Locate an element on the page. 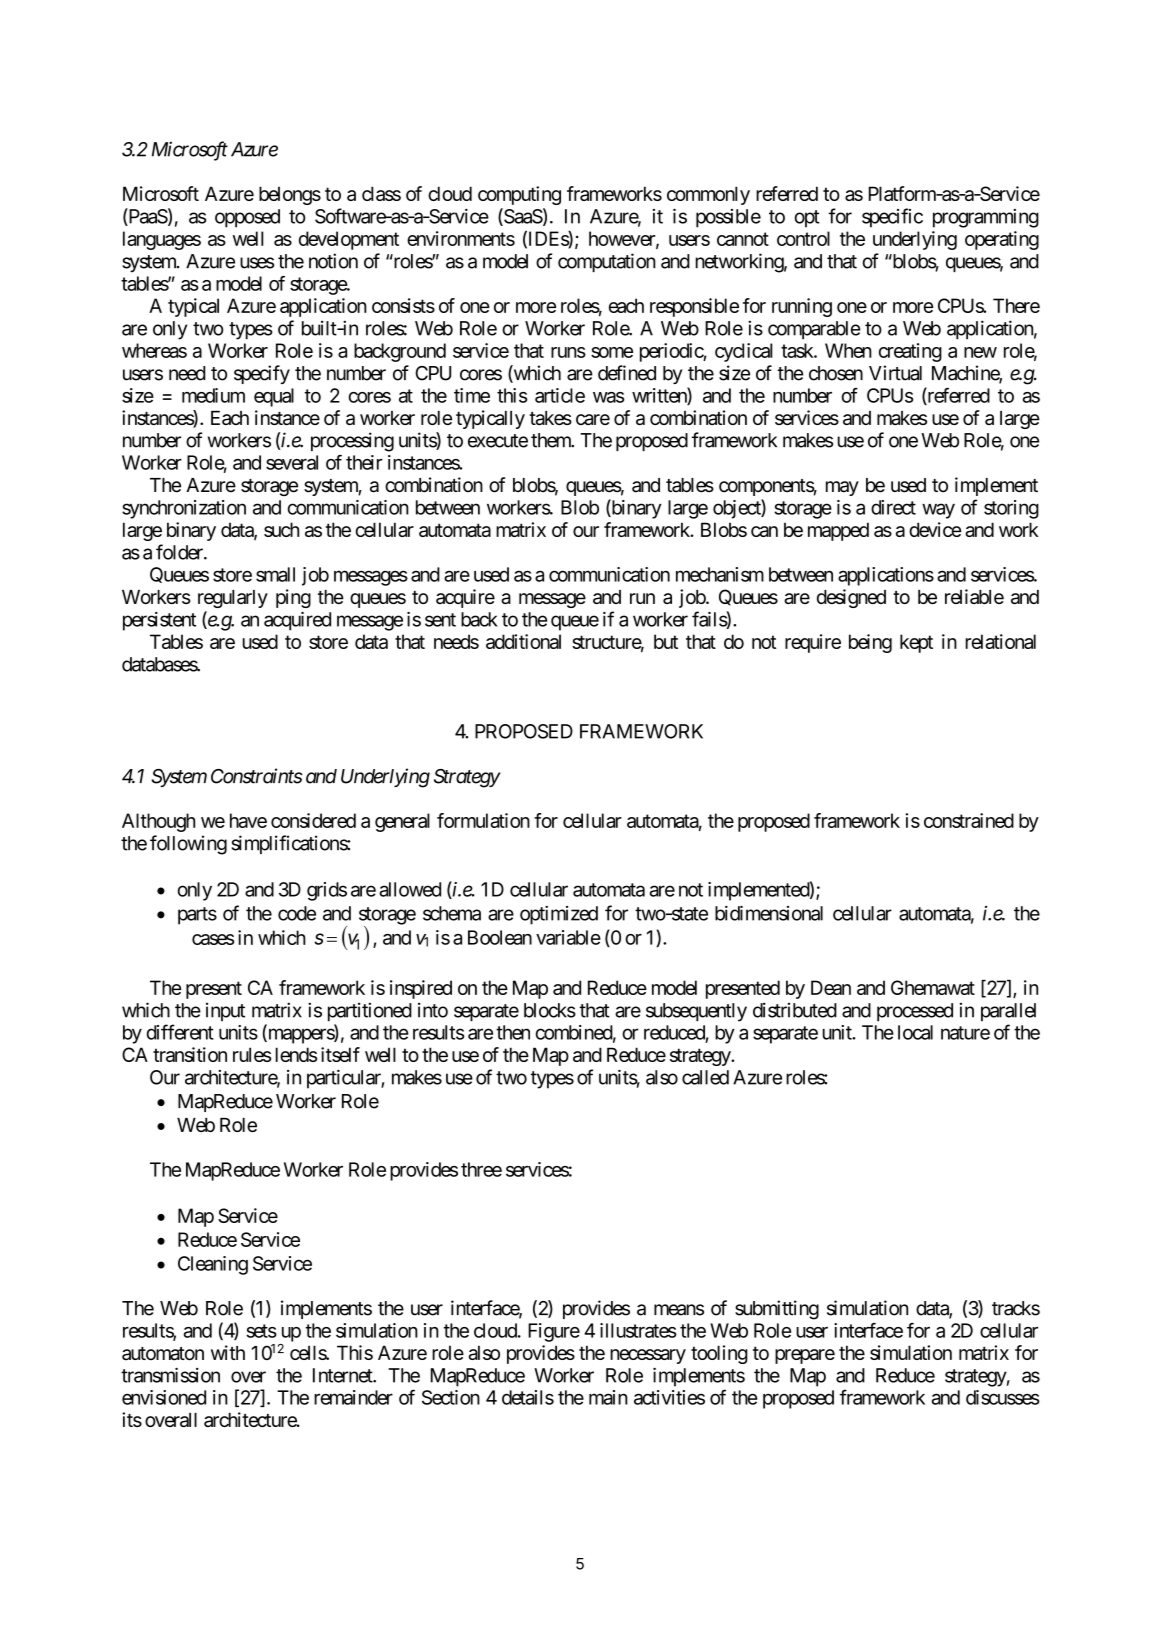 The width and height of the page is (1159, 1639). submitting is located at coordinates (777, 1310).
